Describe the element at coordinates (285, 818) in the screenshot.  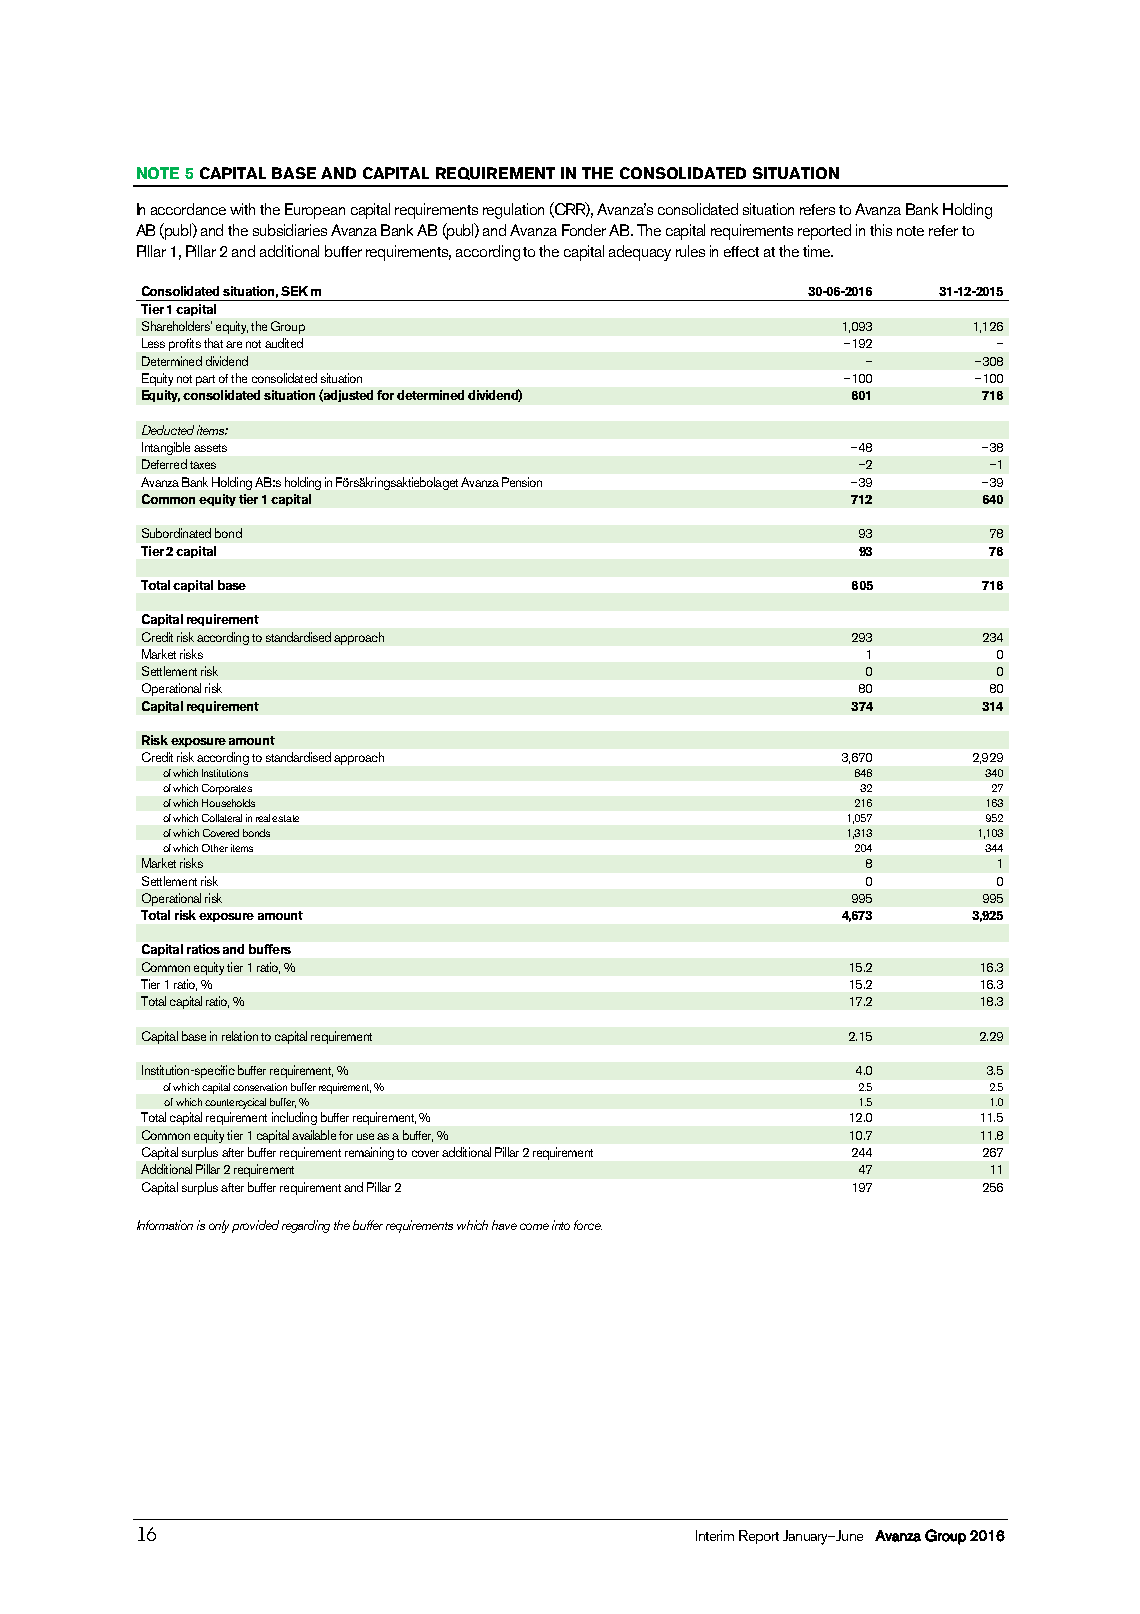
I see `estate` at that location.
